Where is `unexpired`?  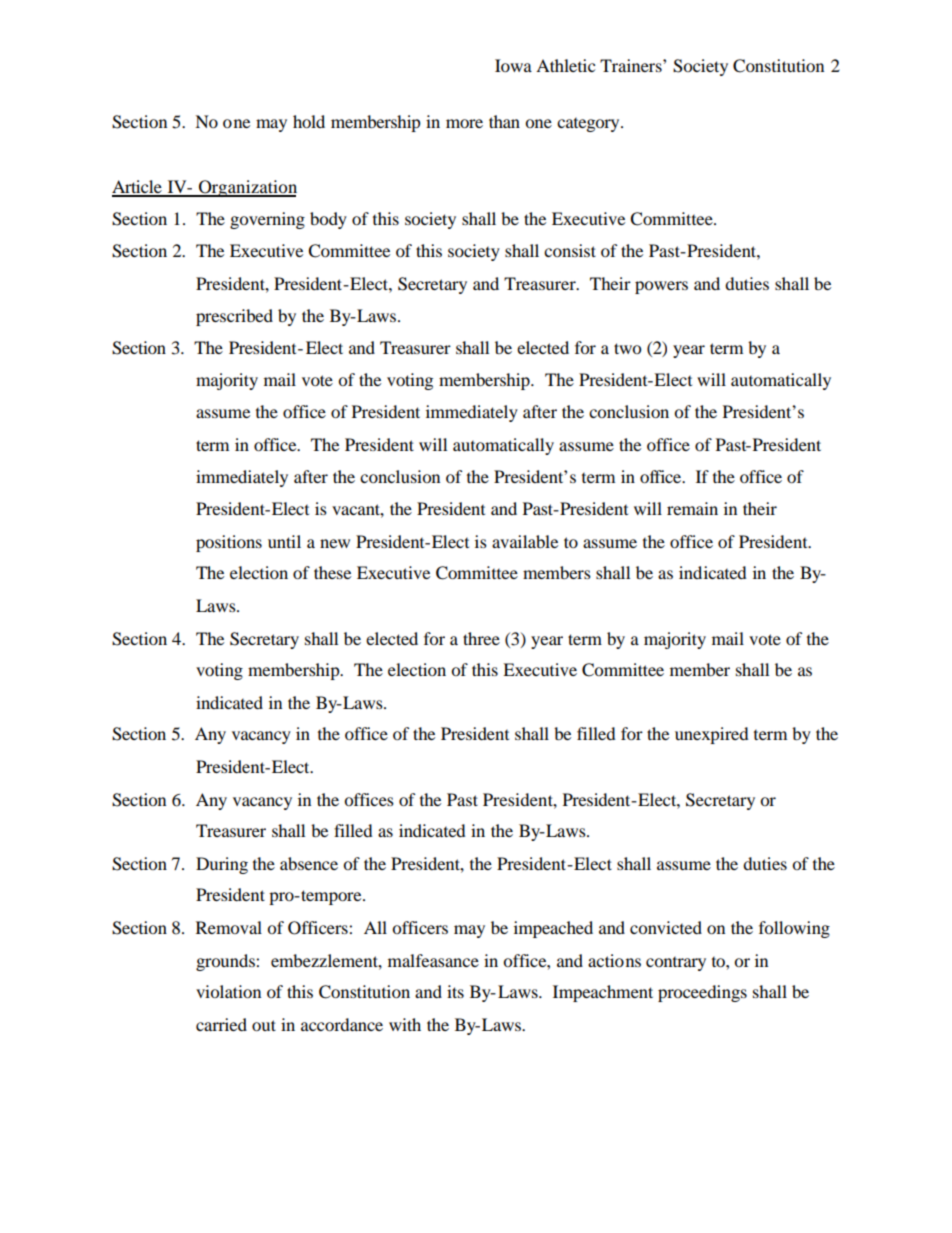 unexpired is located at coordinates (712, 735).
